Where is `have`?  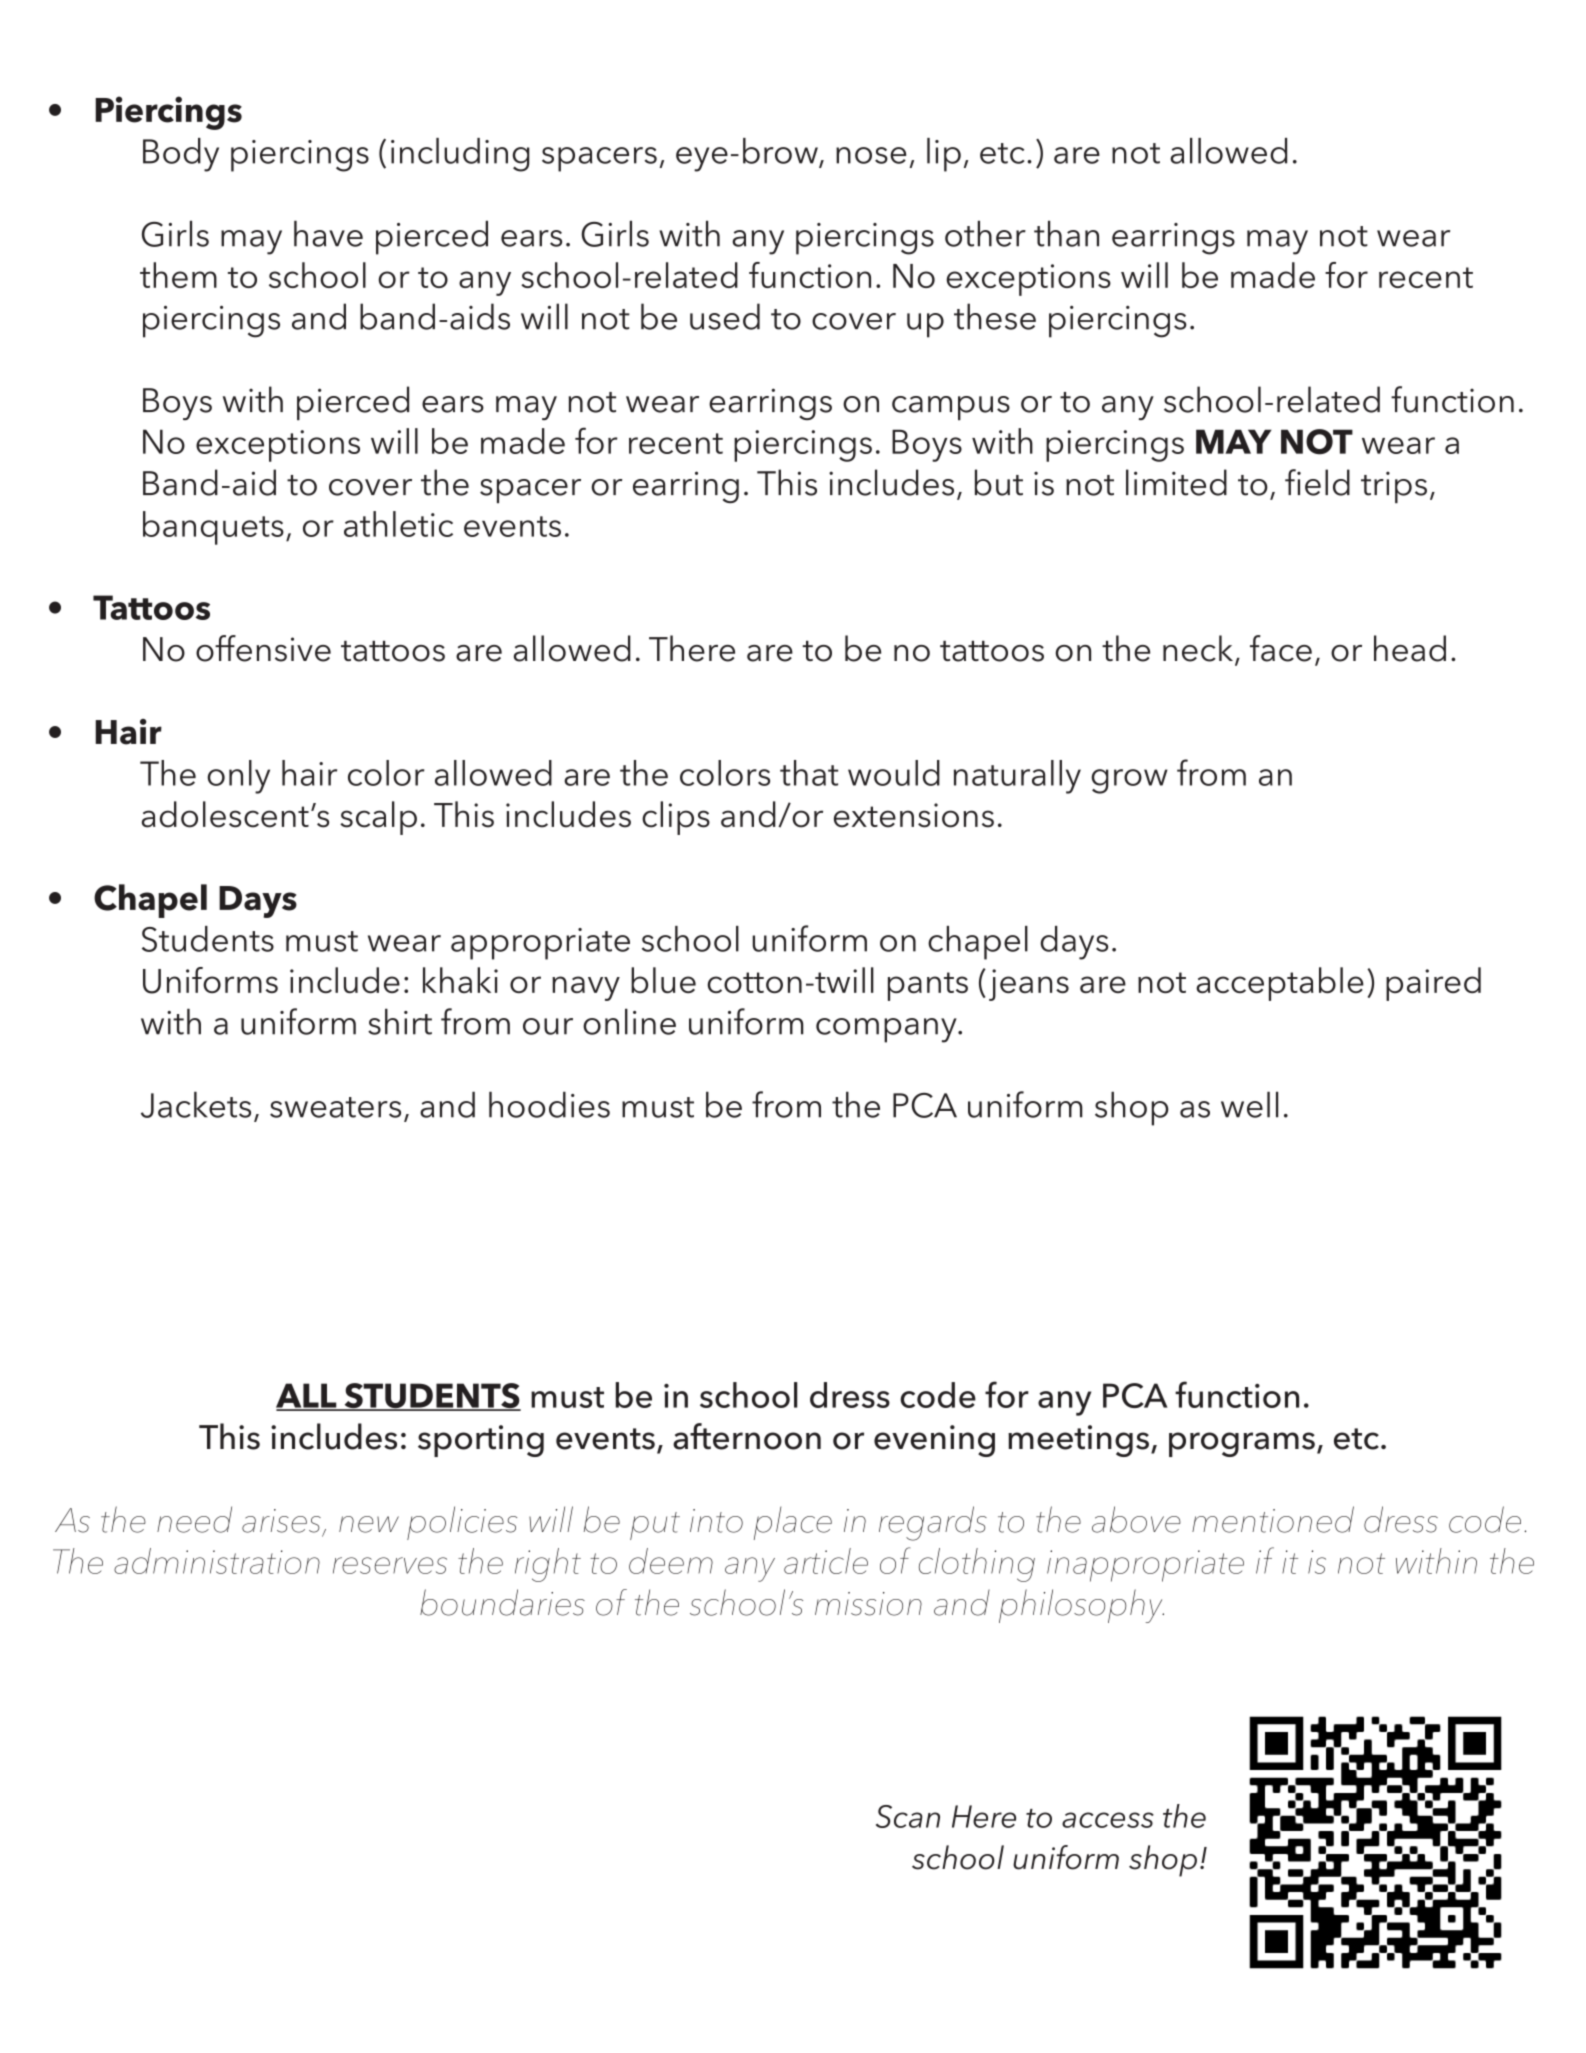 have is located at coordinates (328, 233).
